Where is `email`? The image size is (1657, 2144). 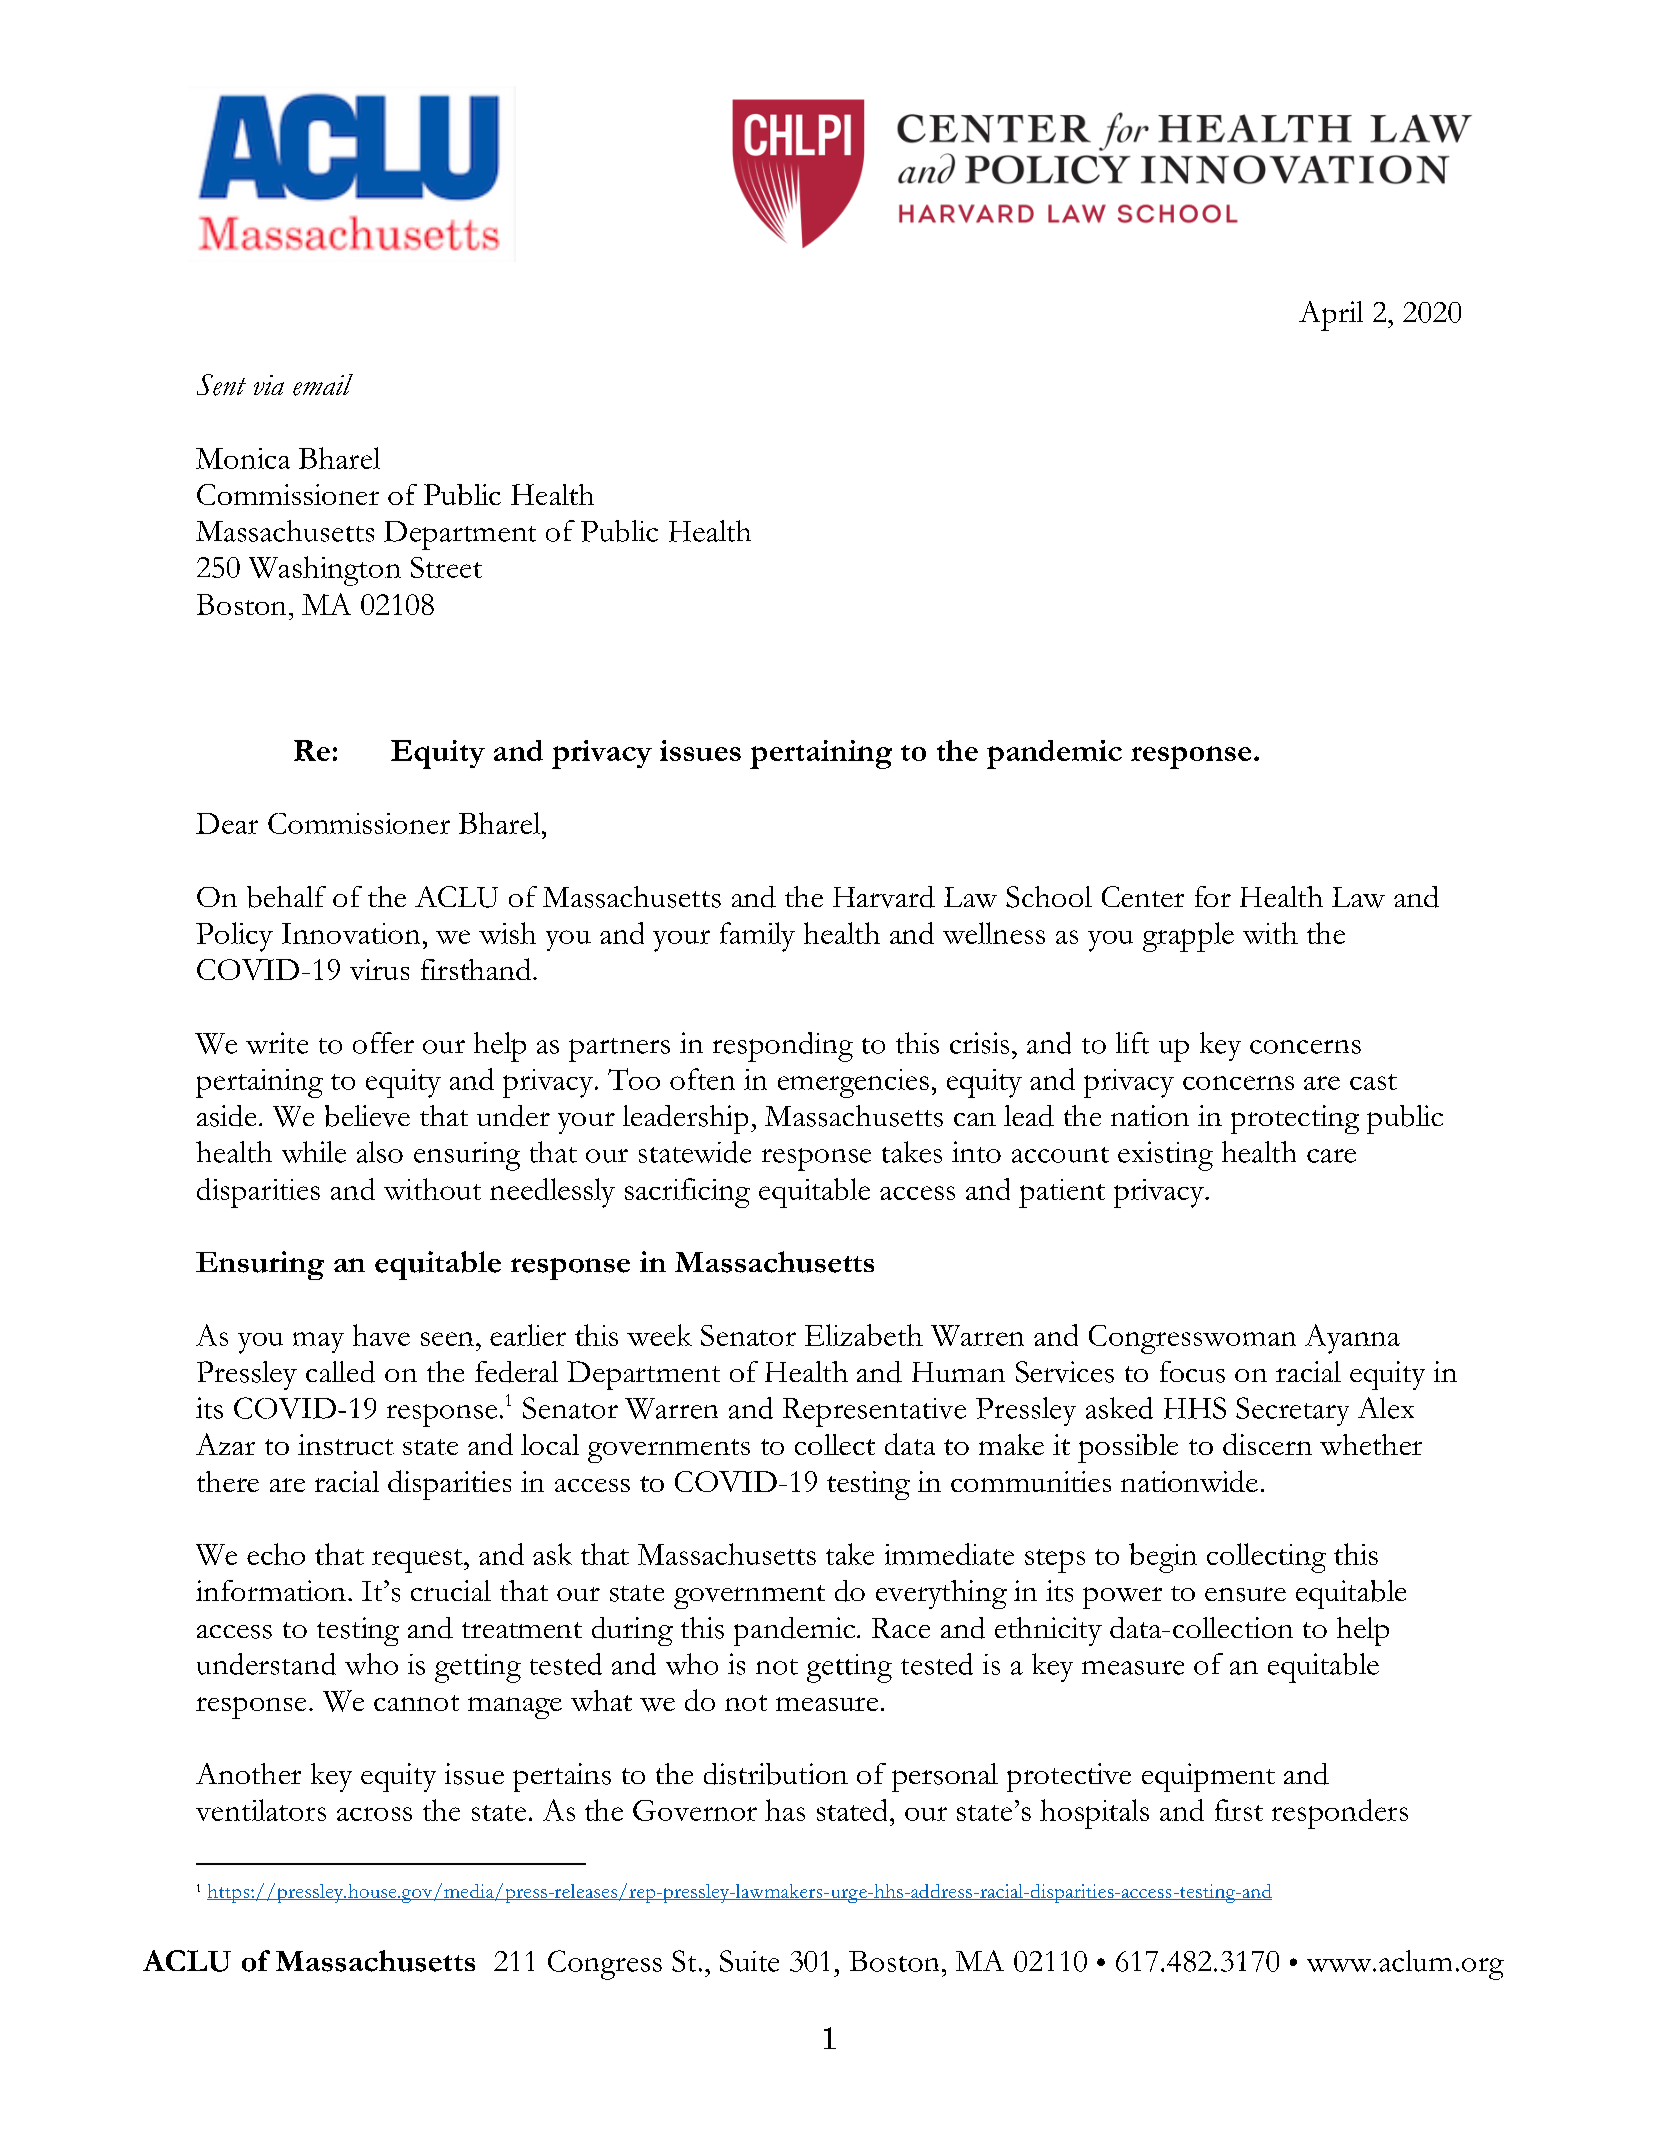 email is located at coordinates (323, 385).
